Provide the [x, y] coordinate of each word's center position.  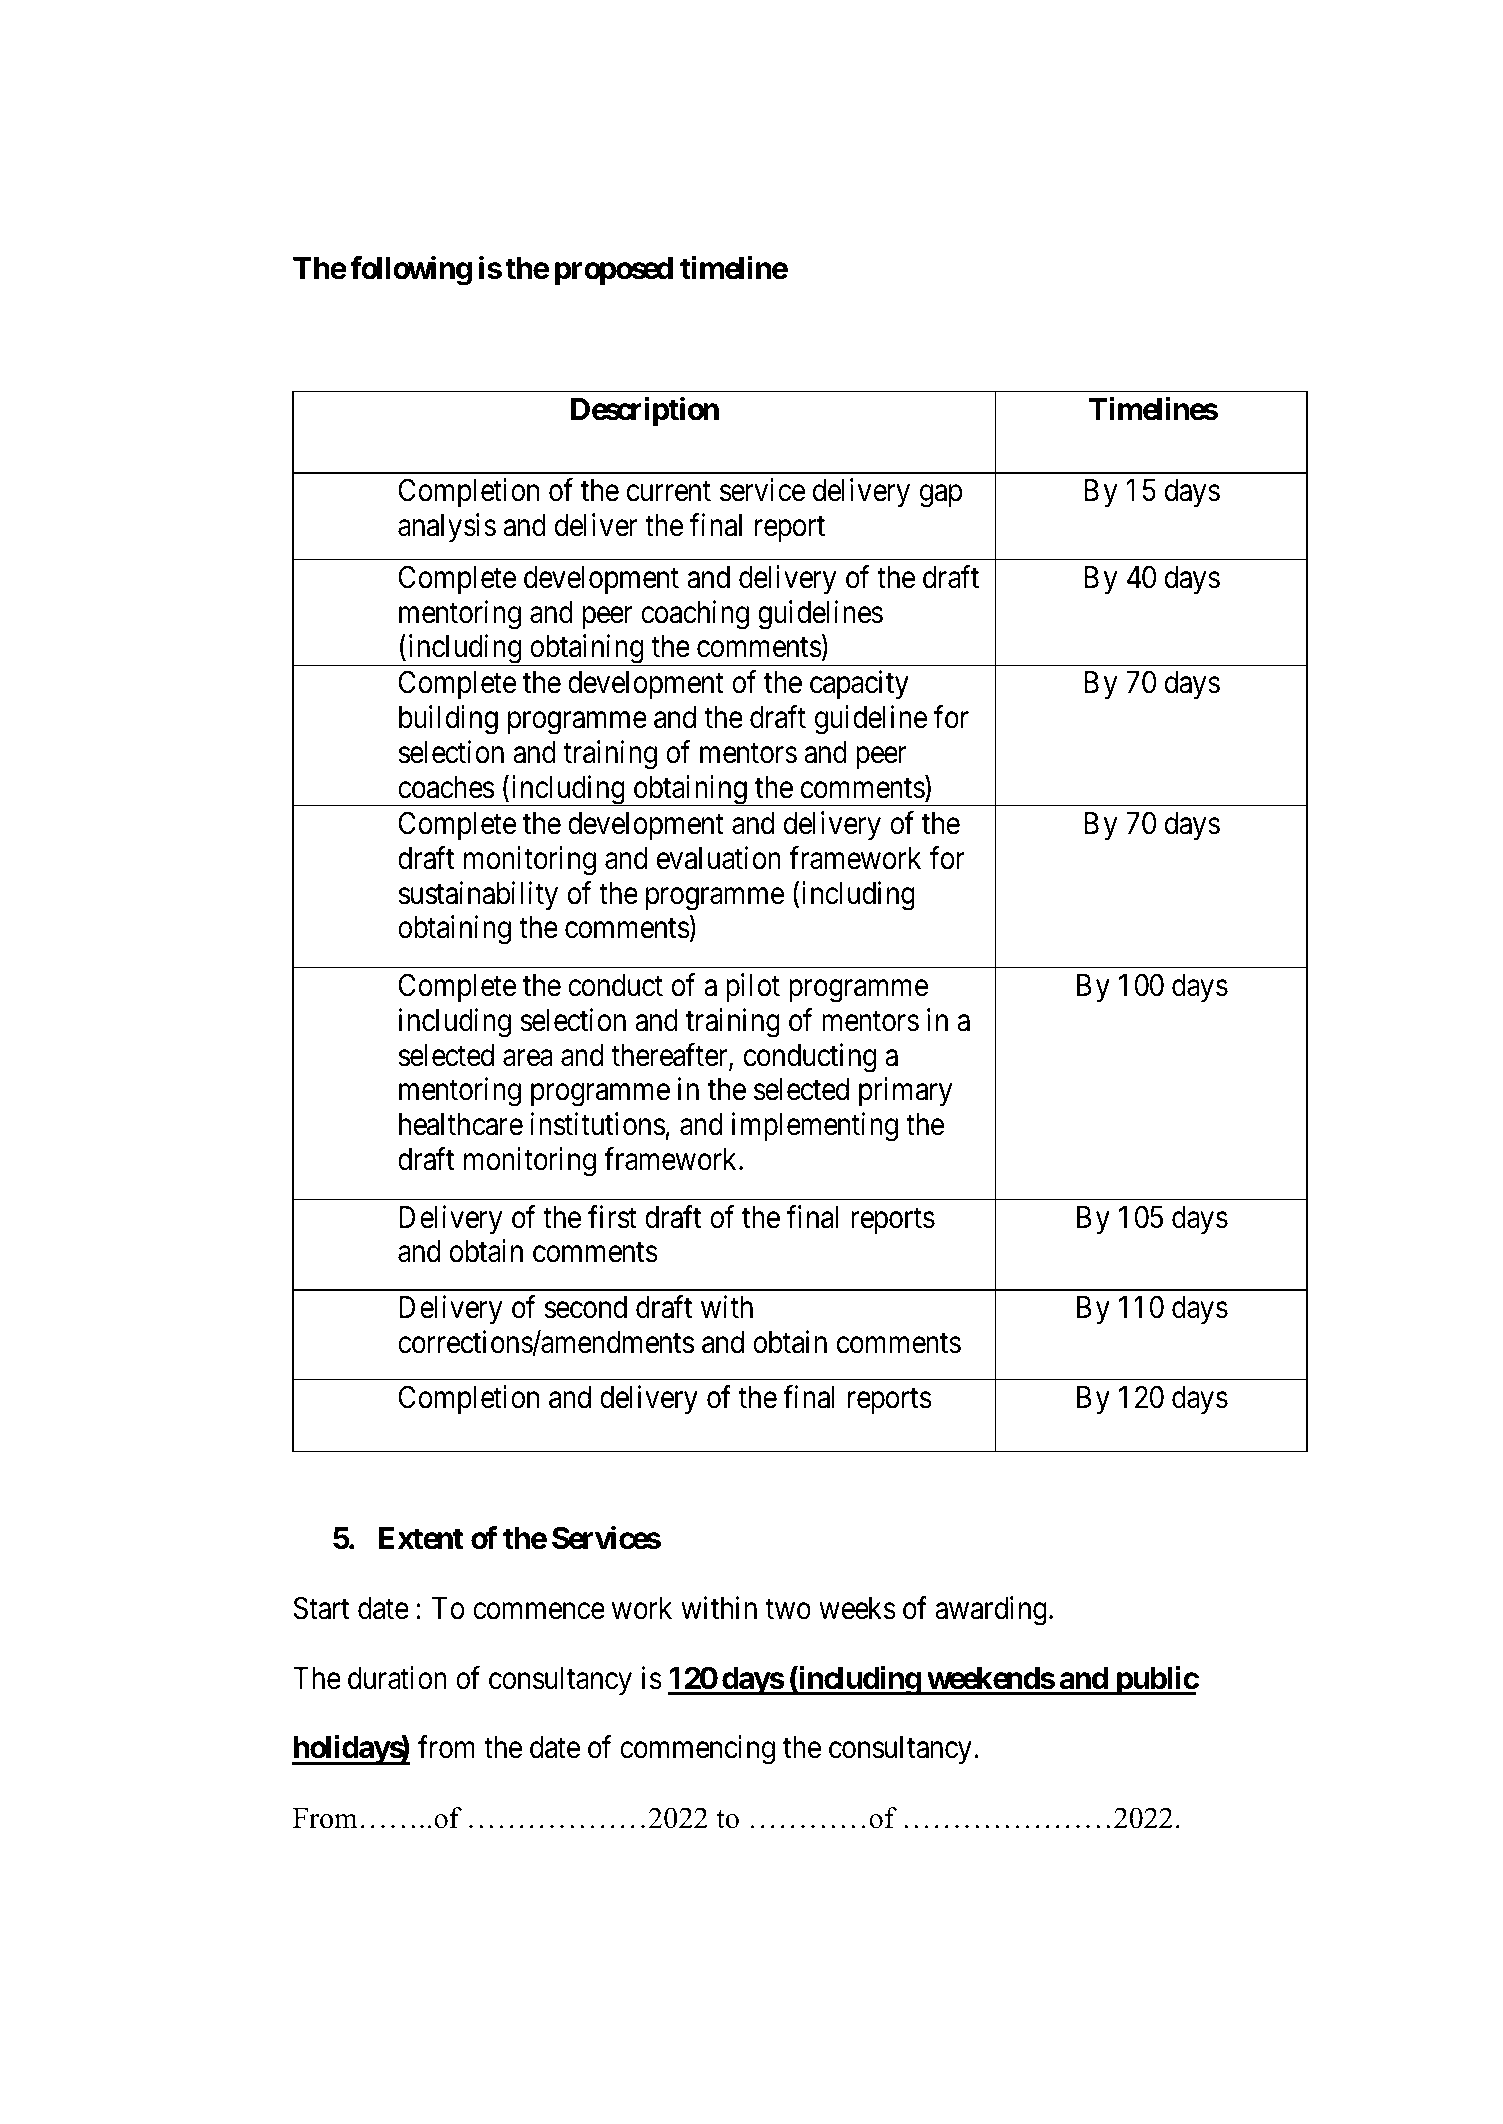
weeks [857, 1608]
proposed [614, 271]
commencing [697, 1750]
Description [645, 411]
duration [397, 1678]
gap [941, 496]
